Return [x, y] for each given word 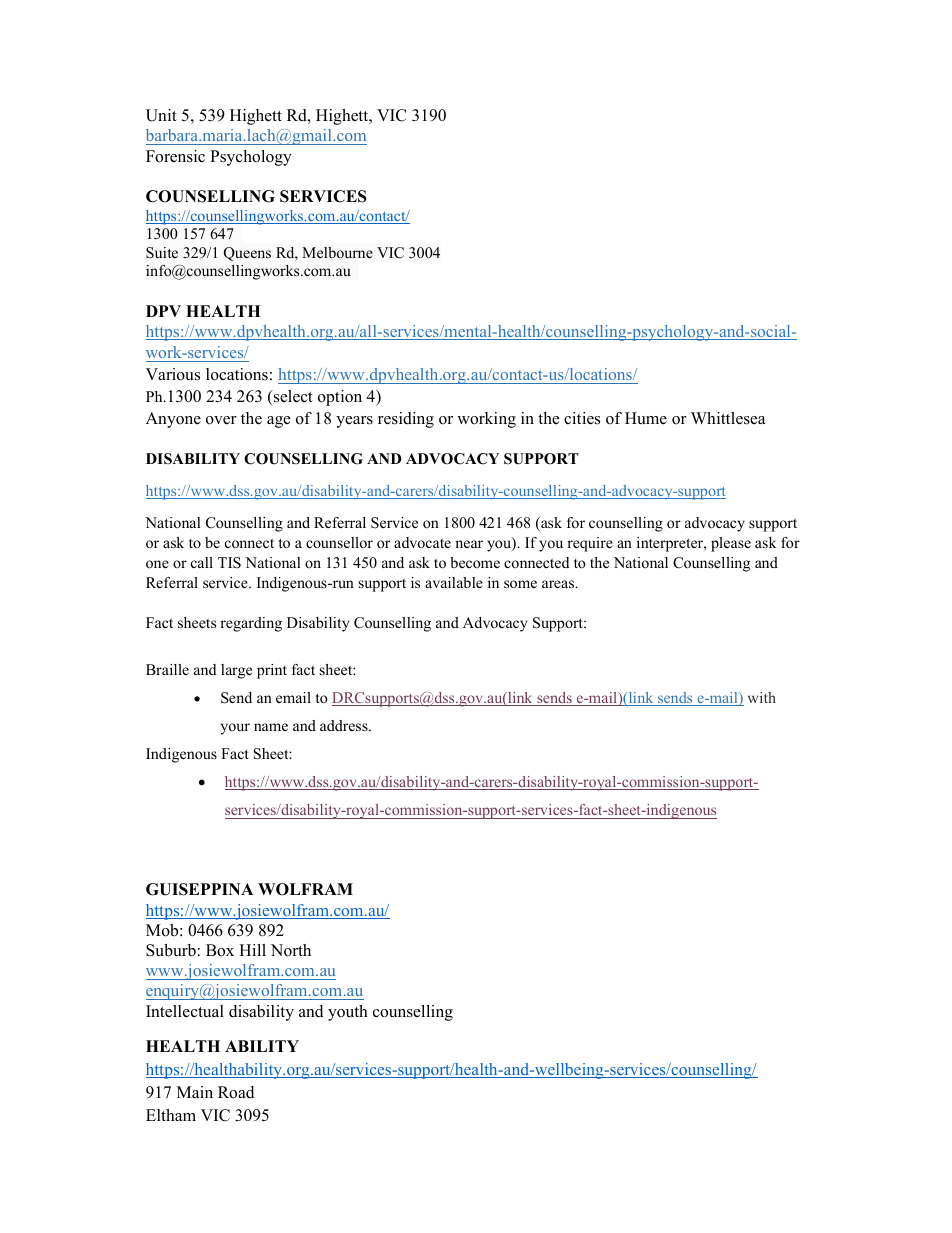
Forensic [175, 156]
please [731, 544]
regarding [251, 624]
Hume [646, 418]
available [454, 582]
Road [236, 1092]
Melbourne [337, 252]
